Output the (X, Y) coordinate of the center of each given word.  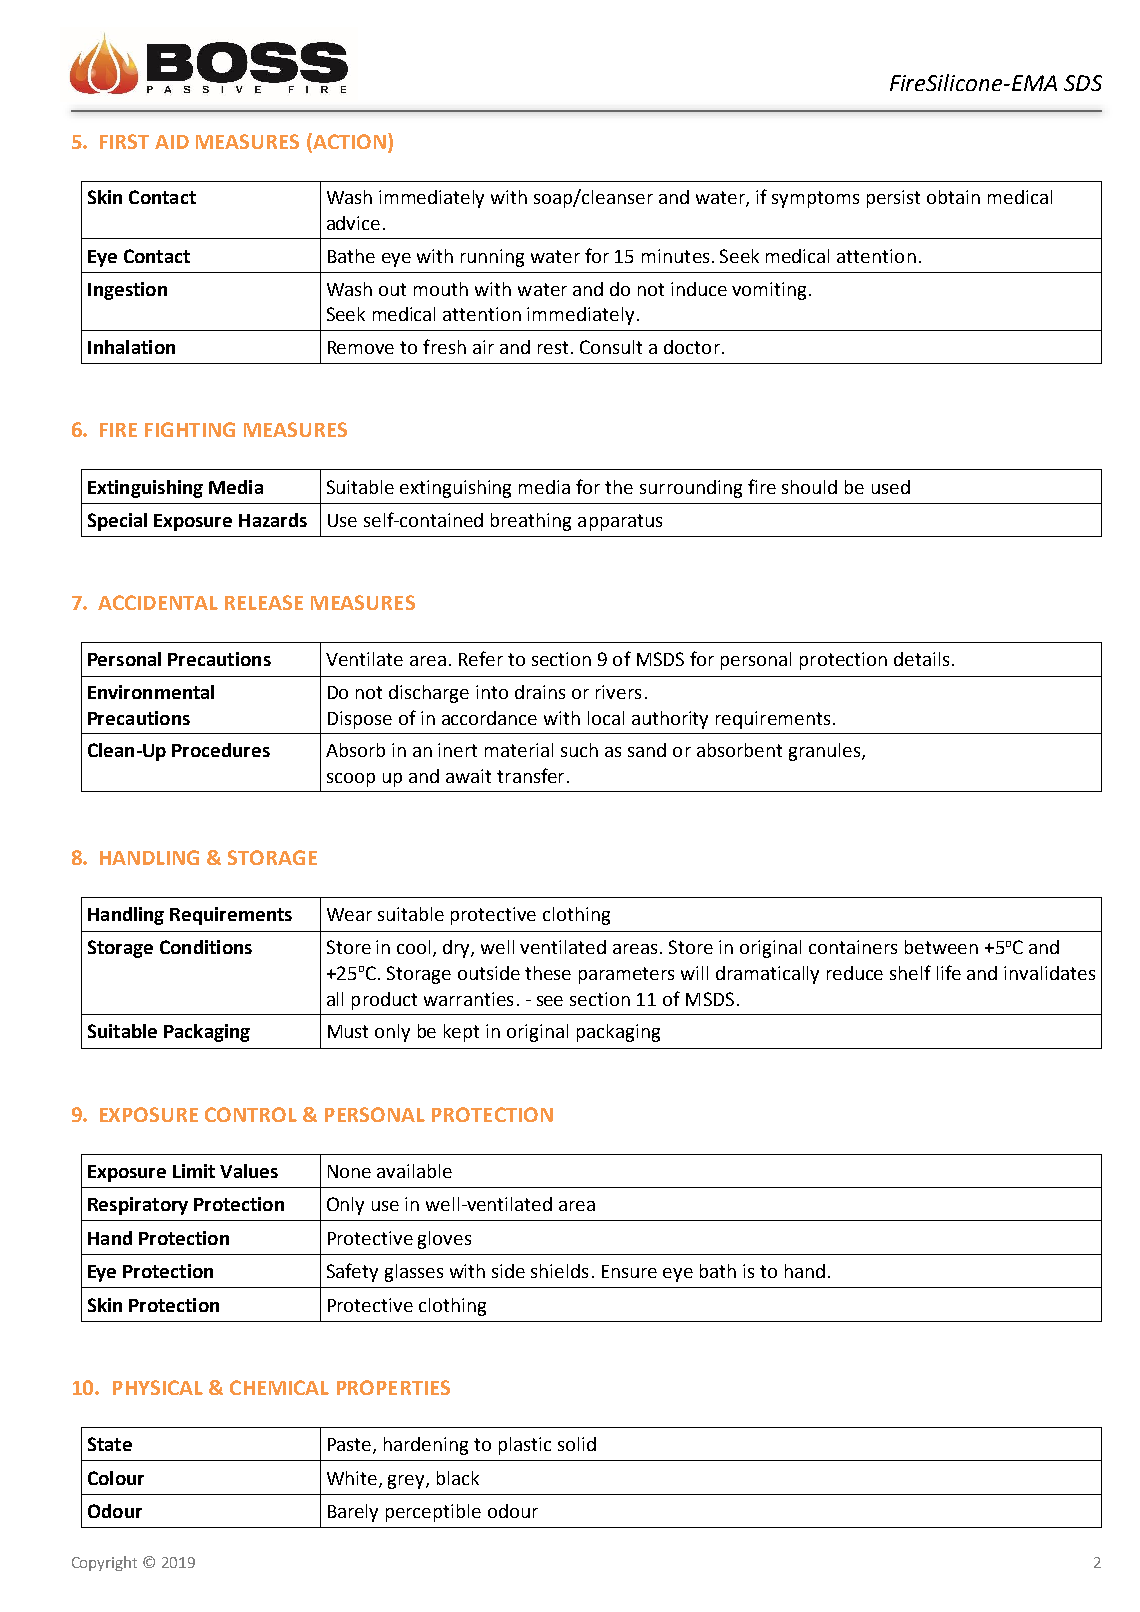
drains (540, 692)
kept (461, 1033)
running (492, 258)
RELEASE (264, 602)
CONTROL (251, 1114)
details (921, 659)
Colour (116, 1478)
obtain (953, 197)
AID (172, 142)
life (949, 972)
